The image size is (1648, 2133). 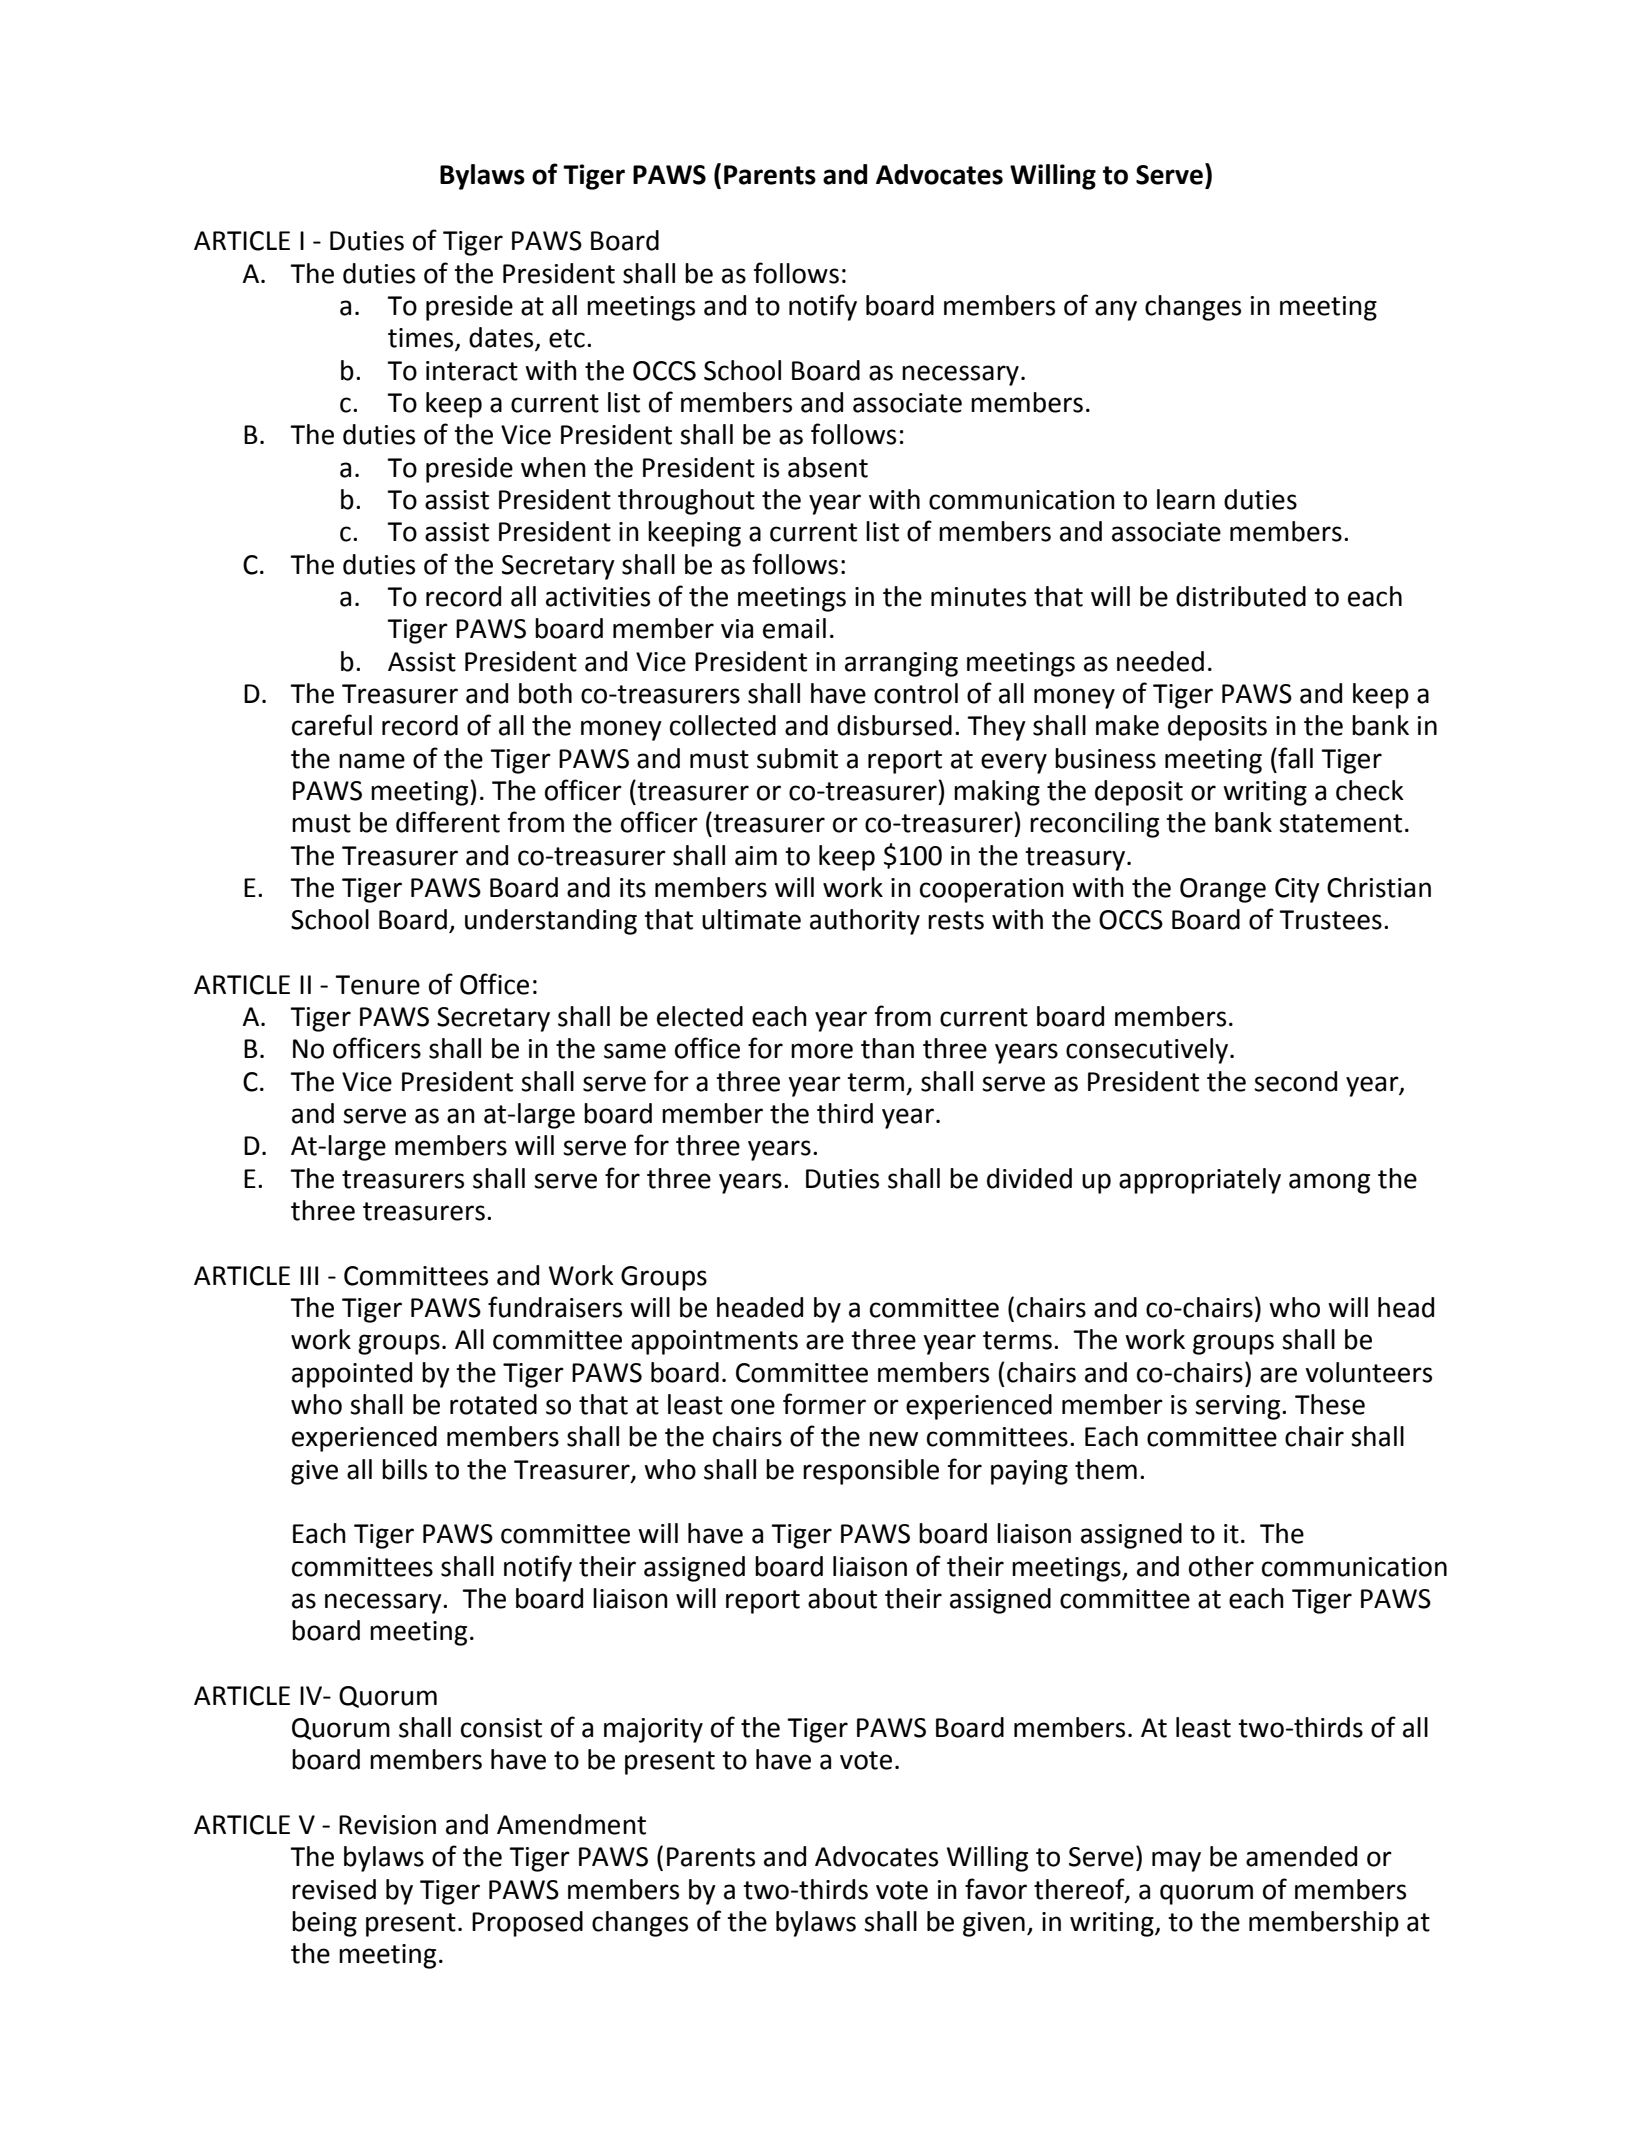 I want to click on absent, so click(x=828, y=467).
